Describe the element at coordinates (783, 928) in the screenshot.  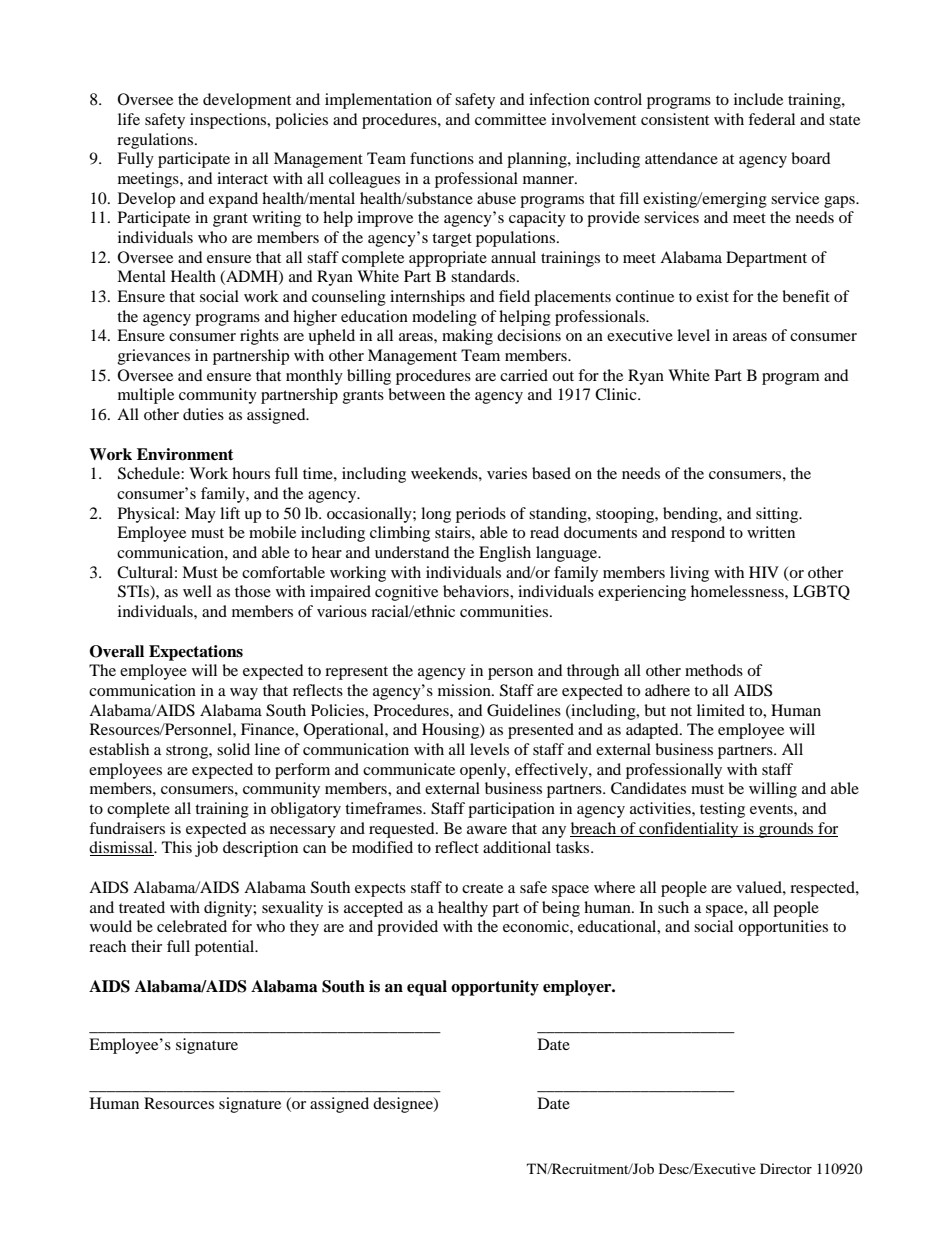
I see `opportunities` at that location.
